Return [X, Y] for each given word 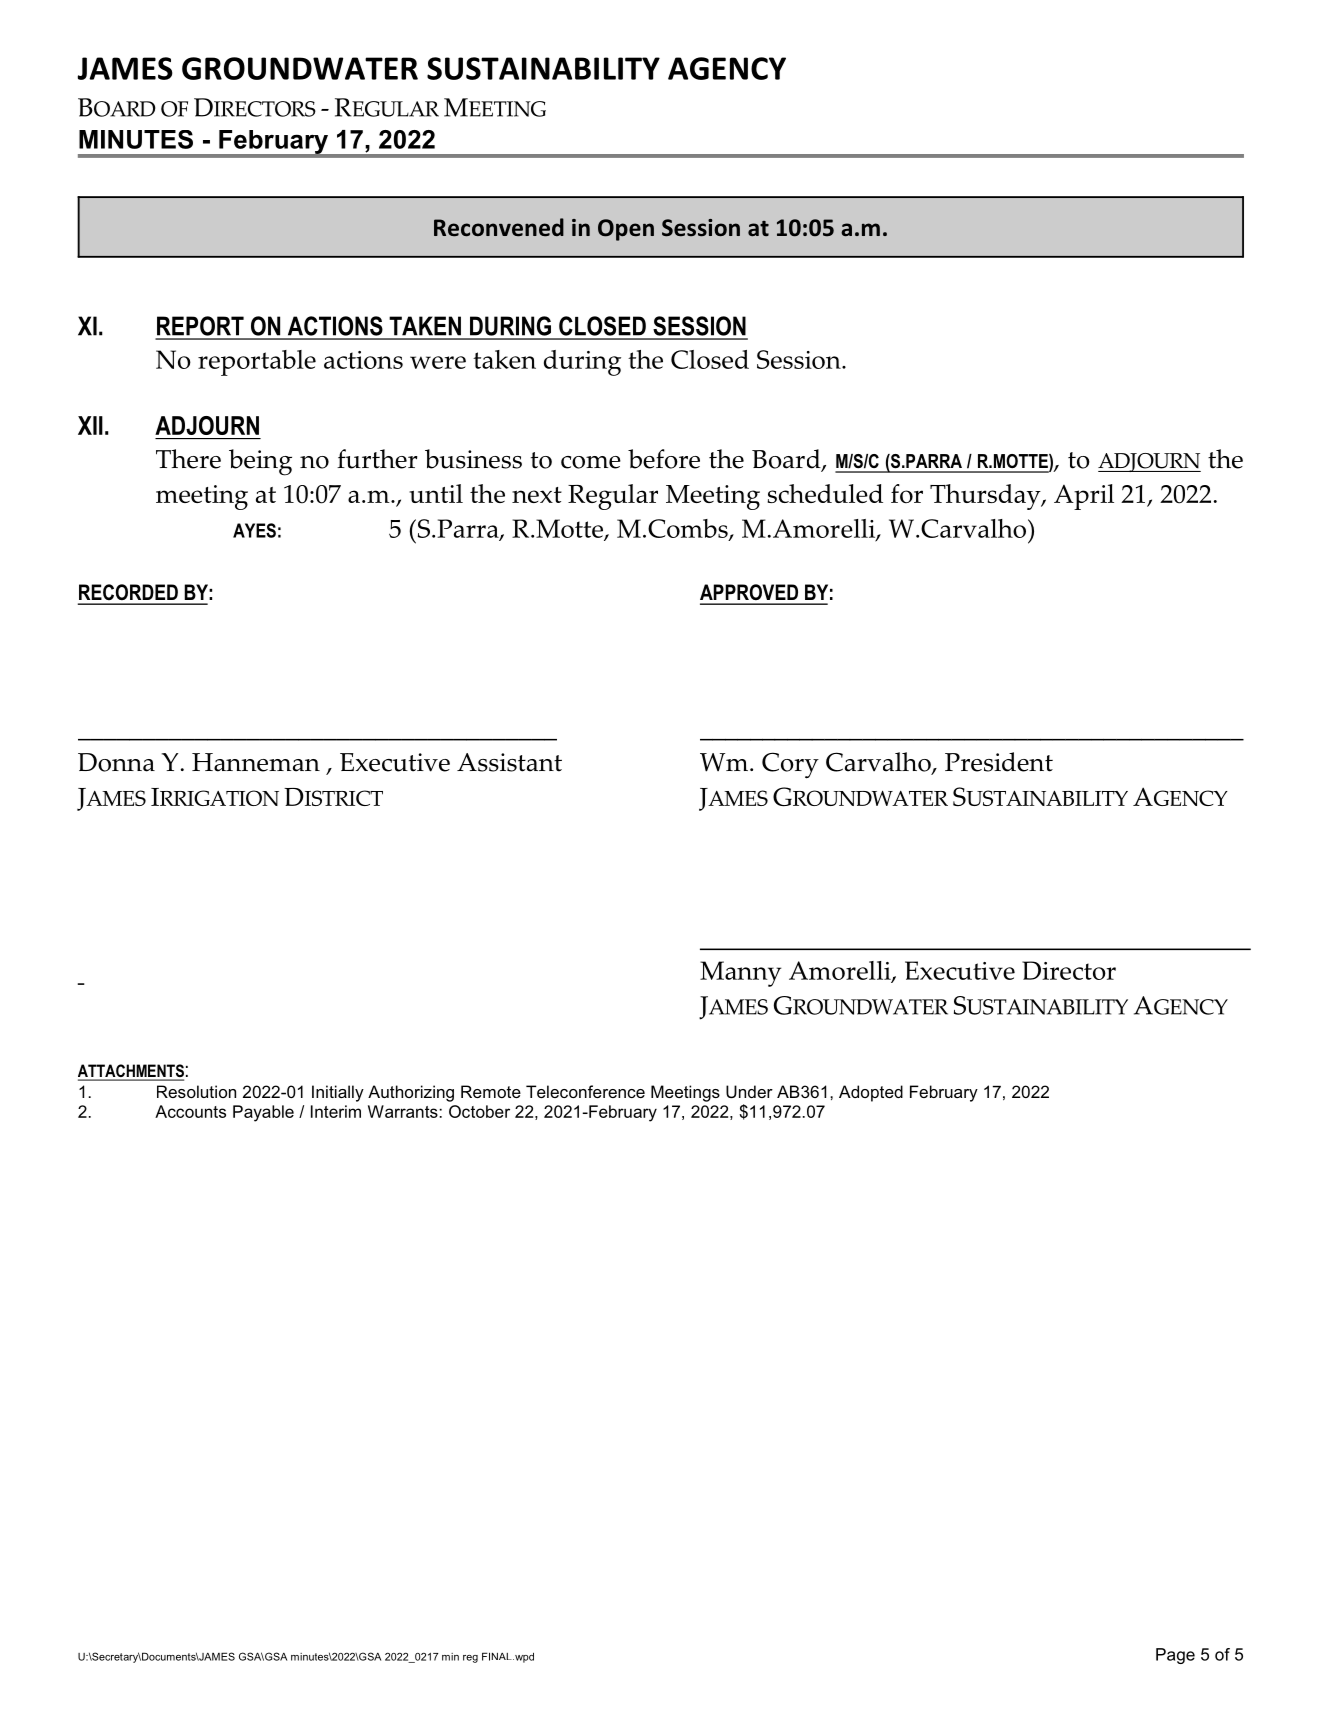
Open [626, 230]
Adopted [871, 1093]
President [999, 762]
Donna [116, 762]
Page [1175, 1656]
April [1084, 497]
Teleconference [585, 1091]
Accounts [190, 1111]
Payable [263, 1113]
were [438, 362]
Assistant [509, 762]
